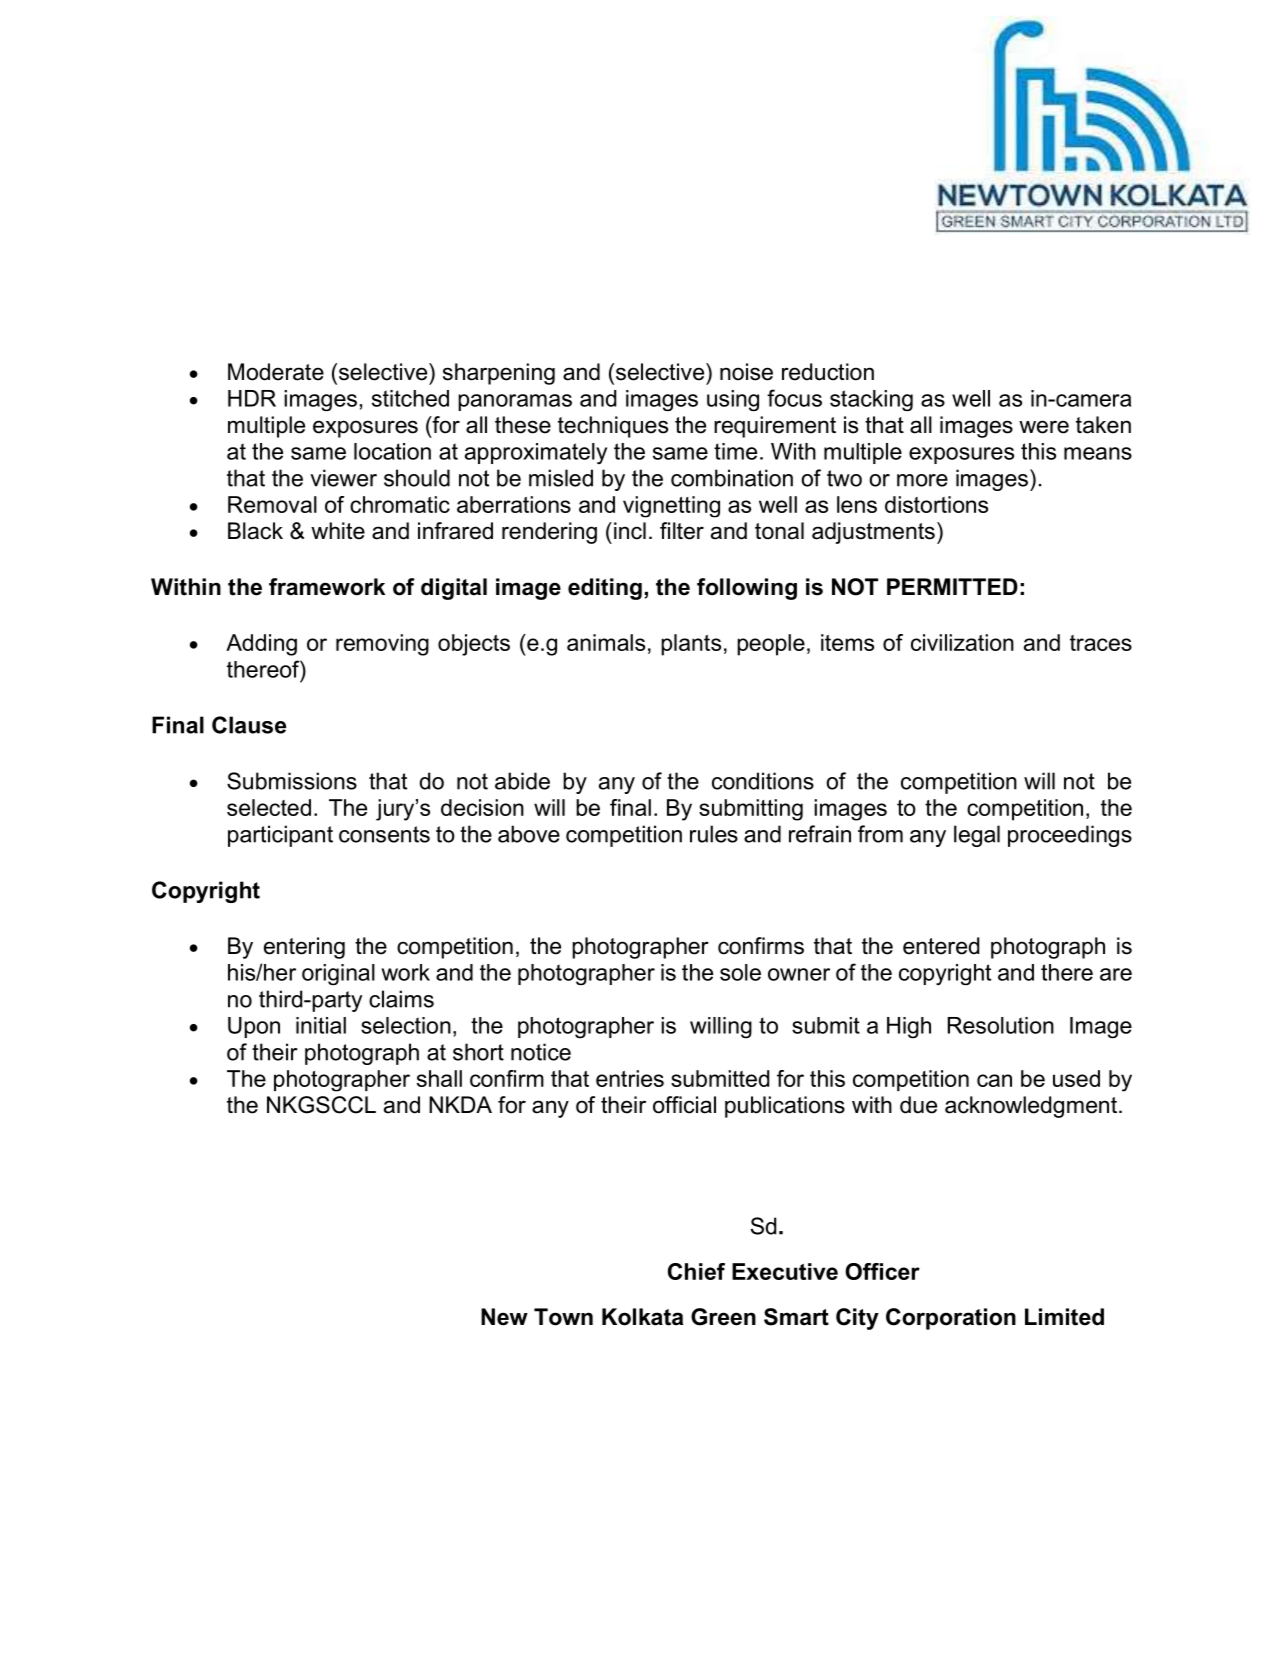  I want to click on New, so click(504, 1317).
